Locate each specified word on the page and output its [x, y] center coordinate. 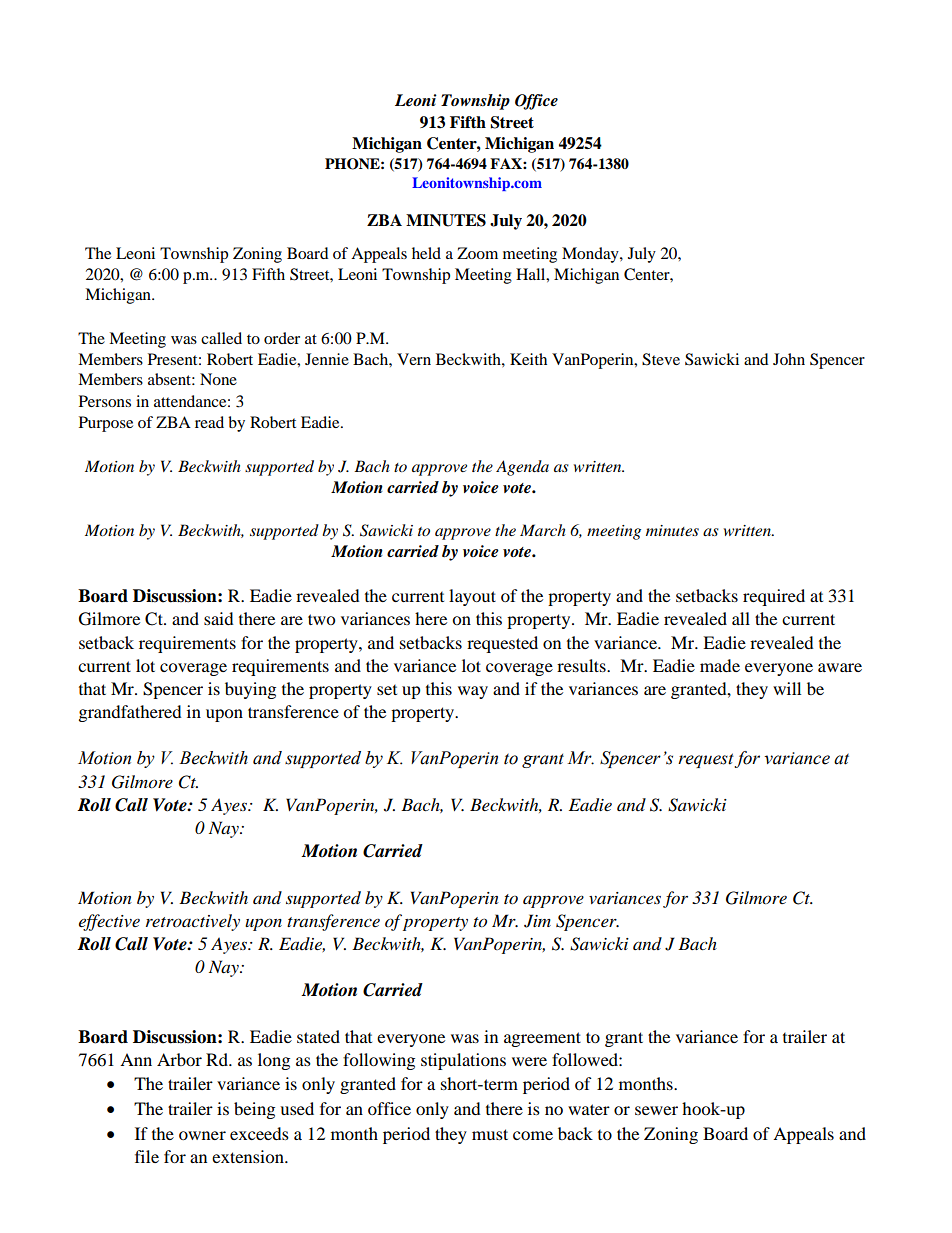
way [473, 692]
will [787, 688]
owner [202, 1135]
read [209, 422]
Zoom [477, 253]
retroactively [193, 922]
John [789, 359]
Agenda [522, 468]
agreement [542, 1039]
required [774, 597]
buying [250, 690]
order [282, 338]
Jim [537, 921]
